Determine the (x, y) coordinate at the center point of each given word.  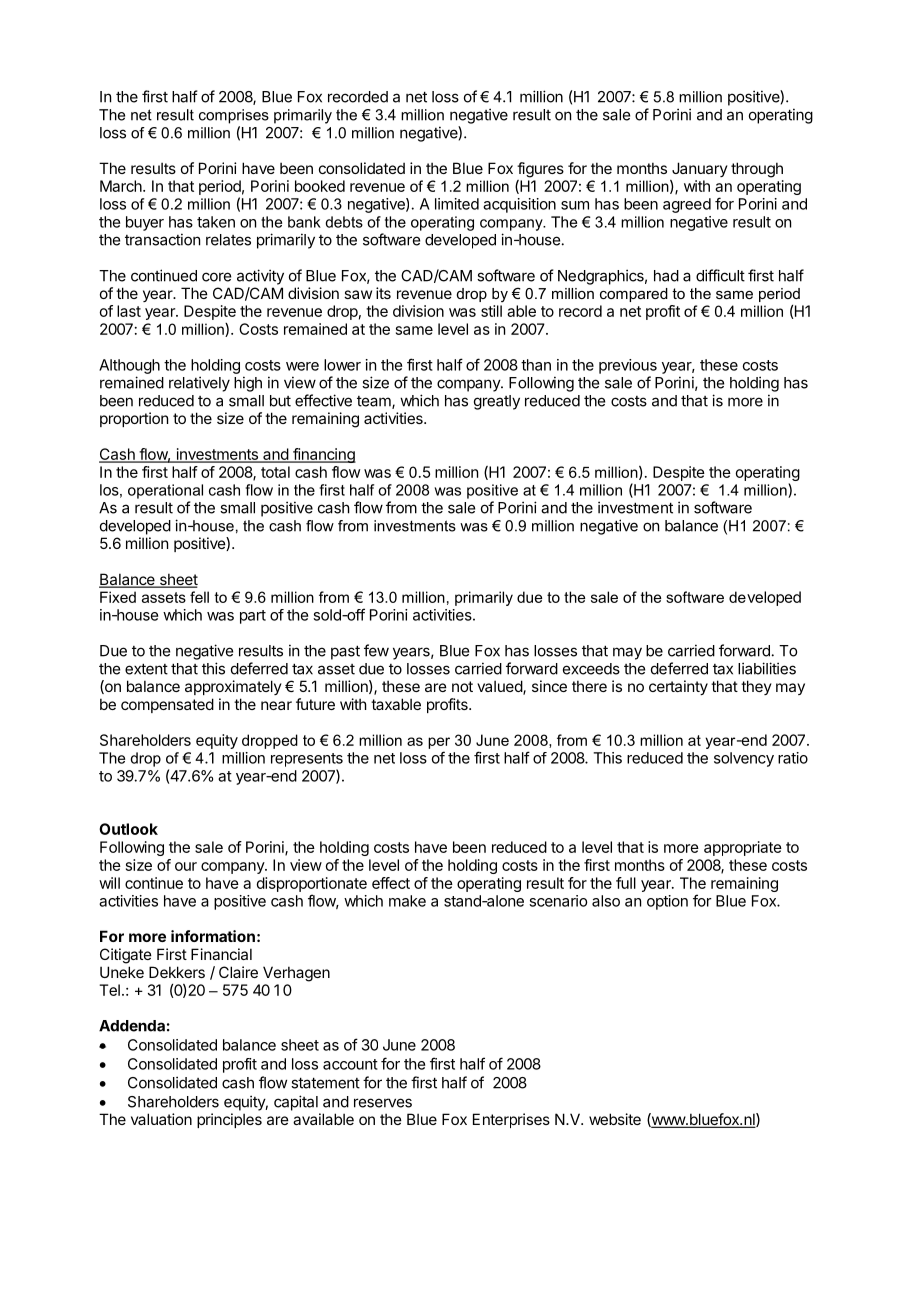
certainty (678, 687)
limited (457, 204)
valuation (161, 1119)
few (376, 650)
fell (199, 597)
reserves (383, 1103)
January (700, 169)
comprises (234, 116)
